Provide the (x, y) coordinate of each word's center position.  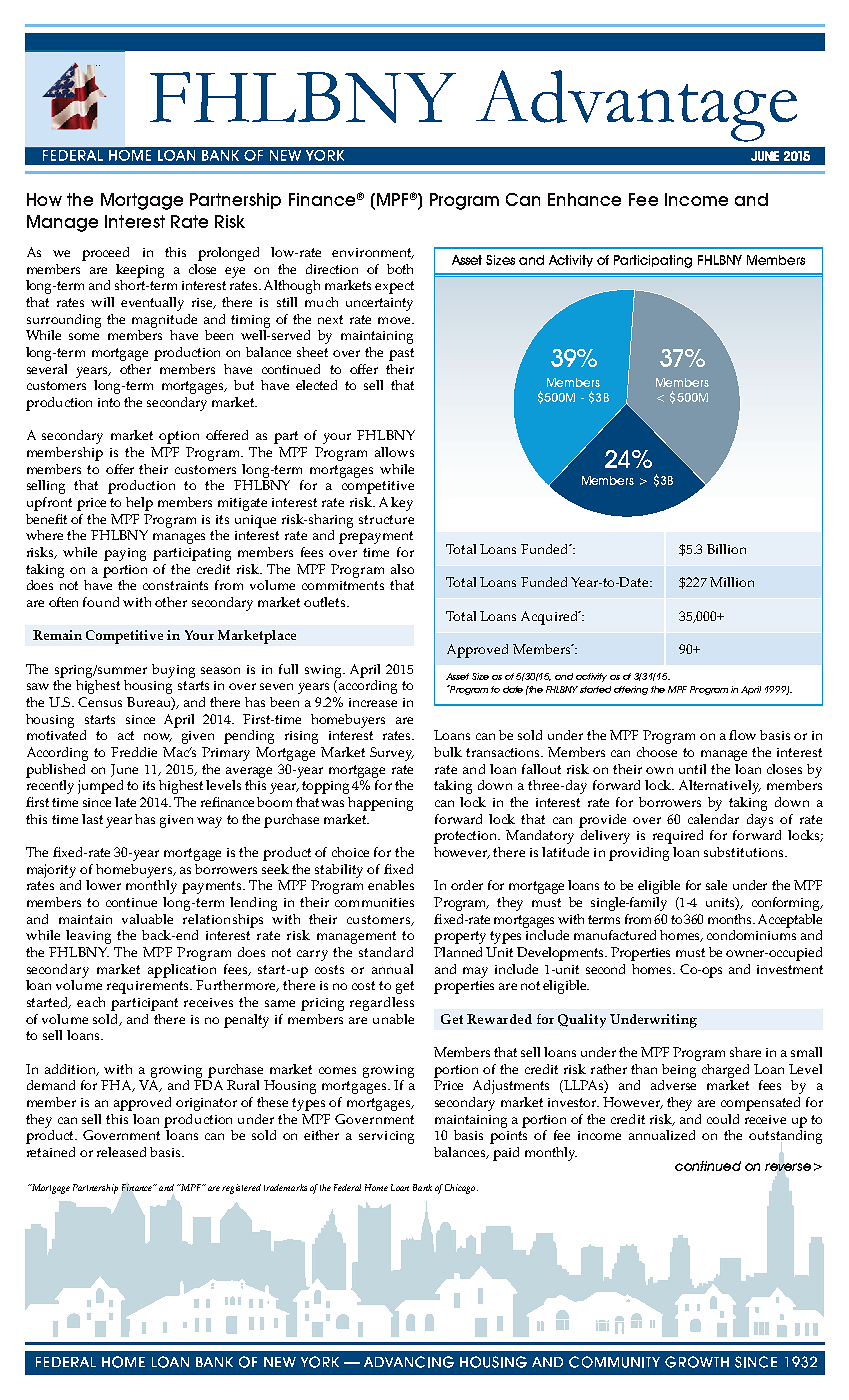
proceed (105, 254)
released (121, 1152)
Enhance (584, 199)
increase (373, 702)
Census (100, 702)
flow (742, 735)
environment (373, 253)
